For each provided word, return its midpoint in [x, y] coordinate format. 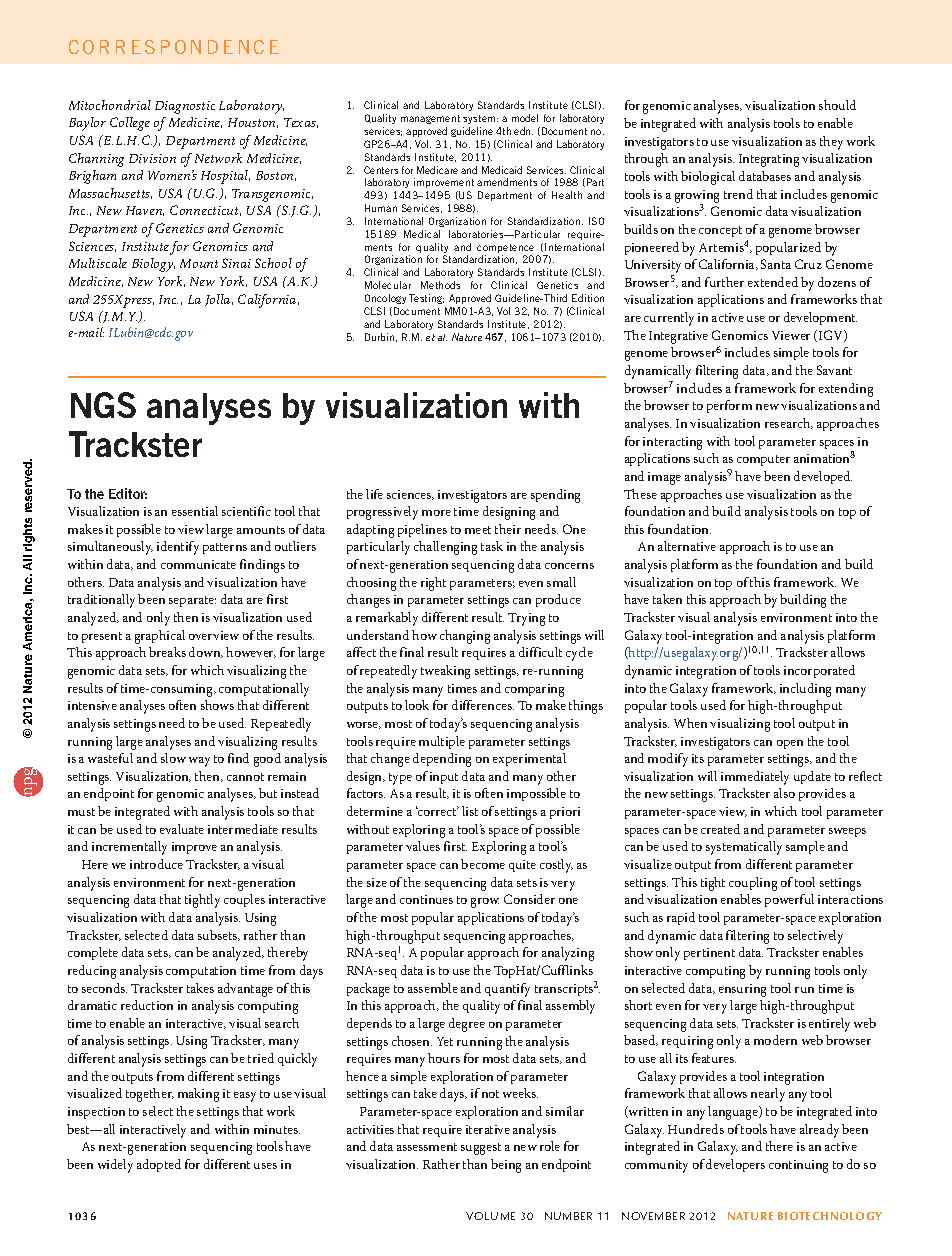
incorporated [819, 671]
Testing [426, 299]
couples [244, 900]
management [430, 119]
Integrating [769, 160]
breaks [167, 652]
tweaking [445, 672]
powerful [789, 900]
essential [195, 511]
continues [426, 899]
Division [152, 158]
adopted [159, 1165]
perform [729, 406]
